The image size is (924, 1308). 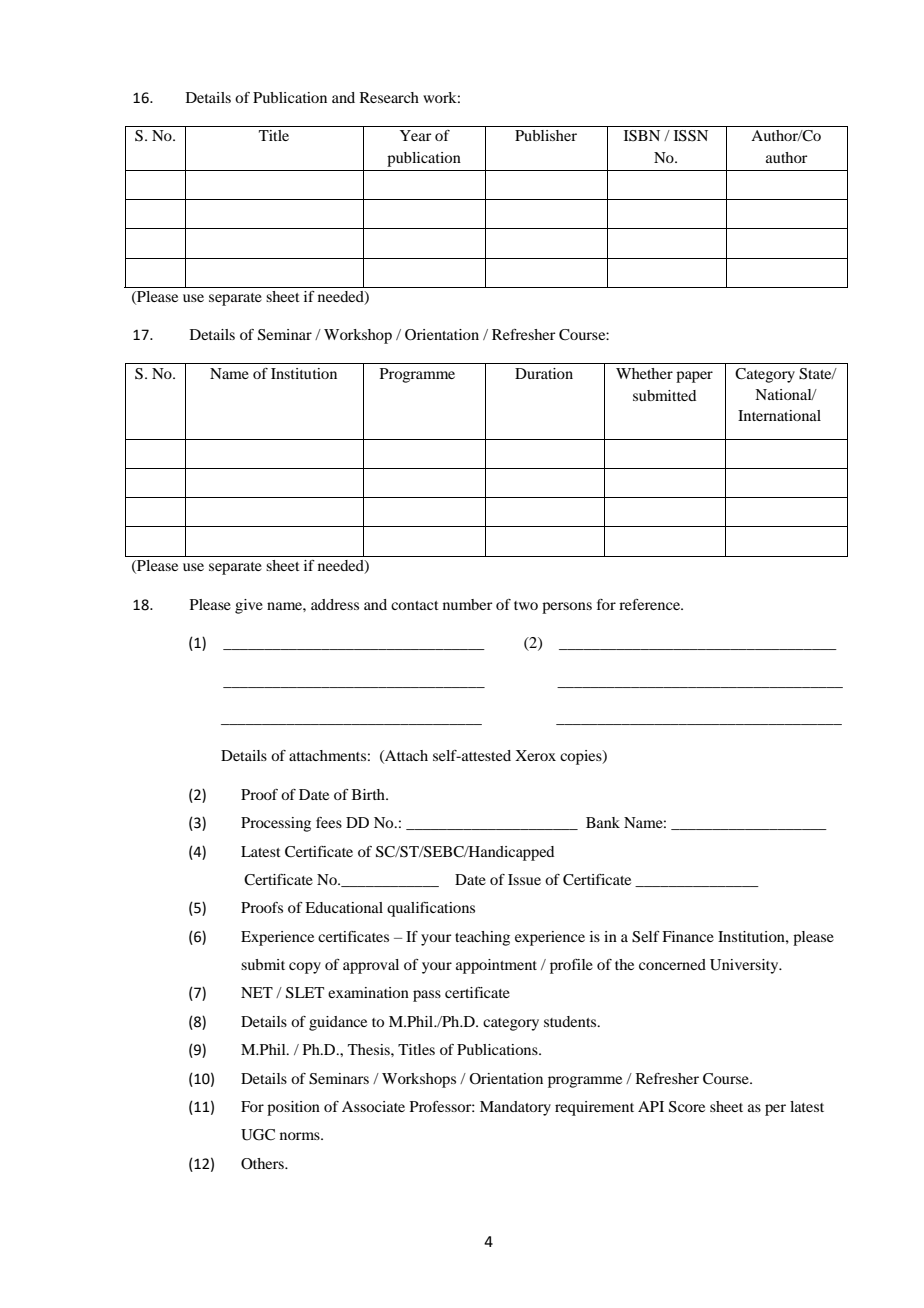 What do you see at coordinates (687, 1107) in the screenshot?
I see `Score` at bounding box center [687, 1107].
